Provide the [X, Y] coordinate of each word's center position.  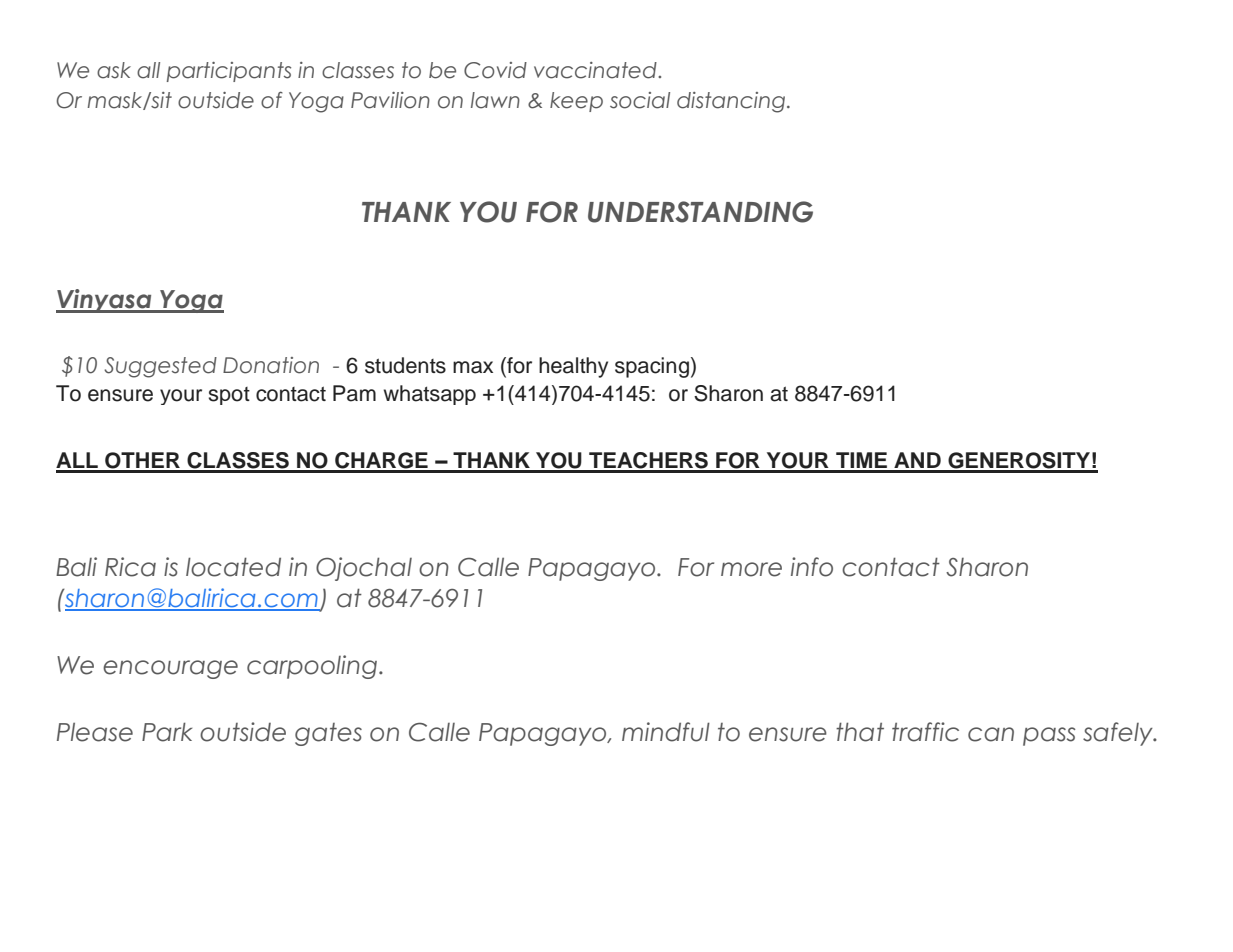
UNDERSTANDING [700, 212]
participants [229, 72]
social [640, 100]
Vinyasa [105, 301]
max [473, 367]
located [233, 567]
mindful [666, 732]
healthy [573, 367]
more [751, 569]
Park [167, 732]
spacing [652, 367]
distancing [732, 102]
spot [229, 396]
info [812, 567]
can [991, 734]
